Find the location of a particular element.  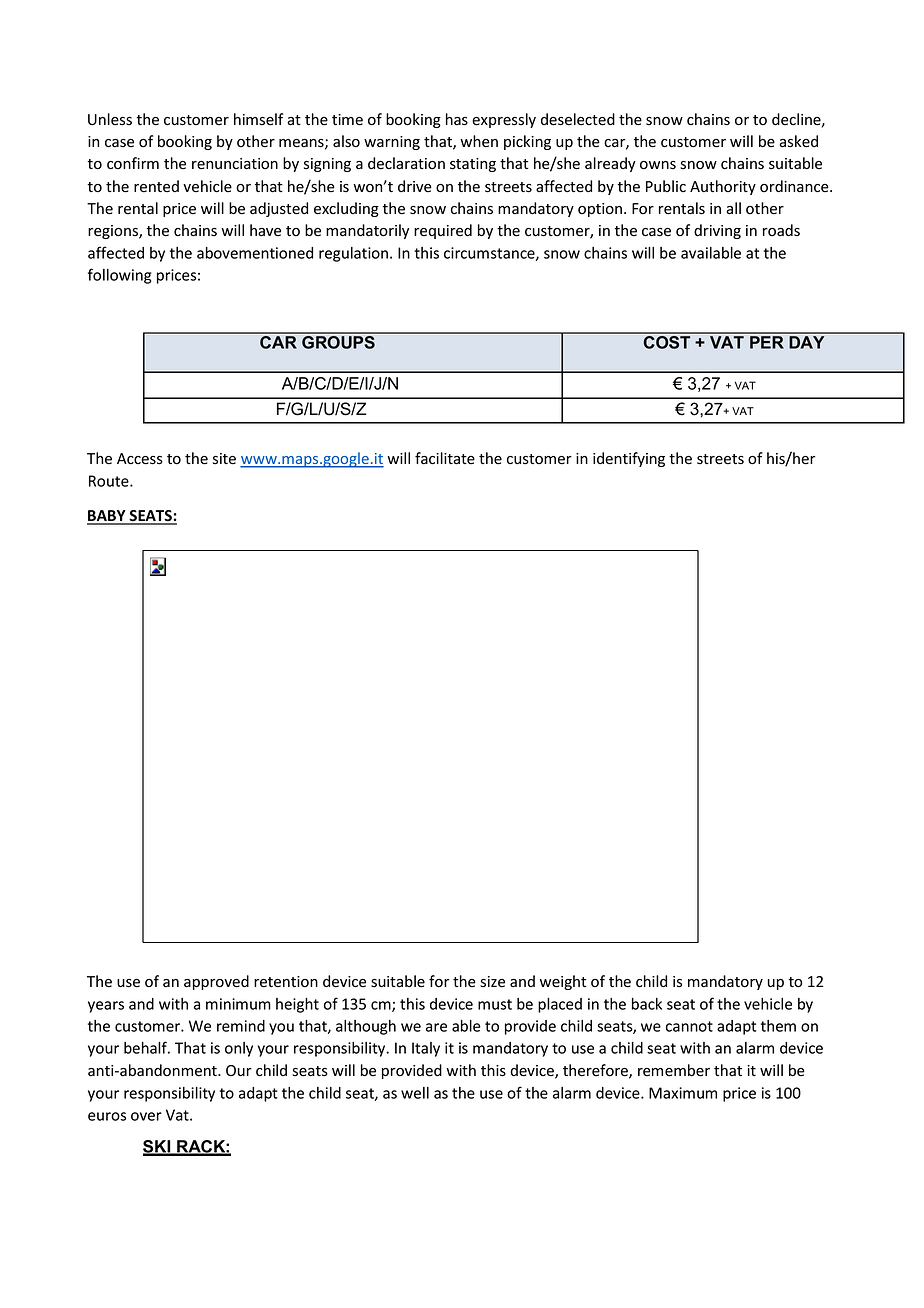

facilitate is located at coordinates (445, 458).
